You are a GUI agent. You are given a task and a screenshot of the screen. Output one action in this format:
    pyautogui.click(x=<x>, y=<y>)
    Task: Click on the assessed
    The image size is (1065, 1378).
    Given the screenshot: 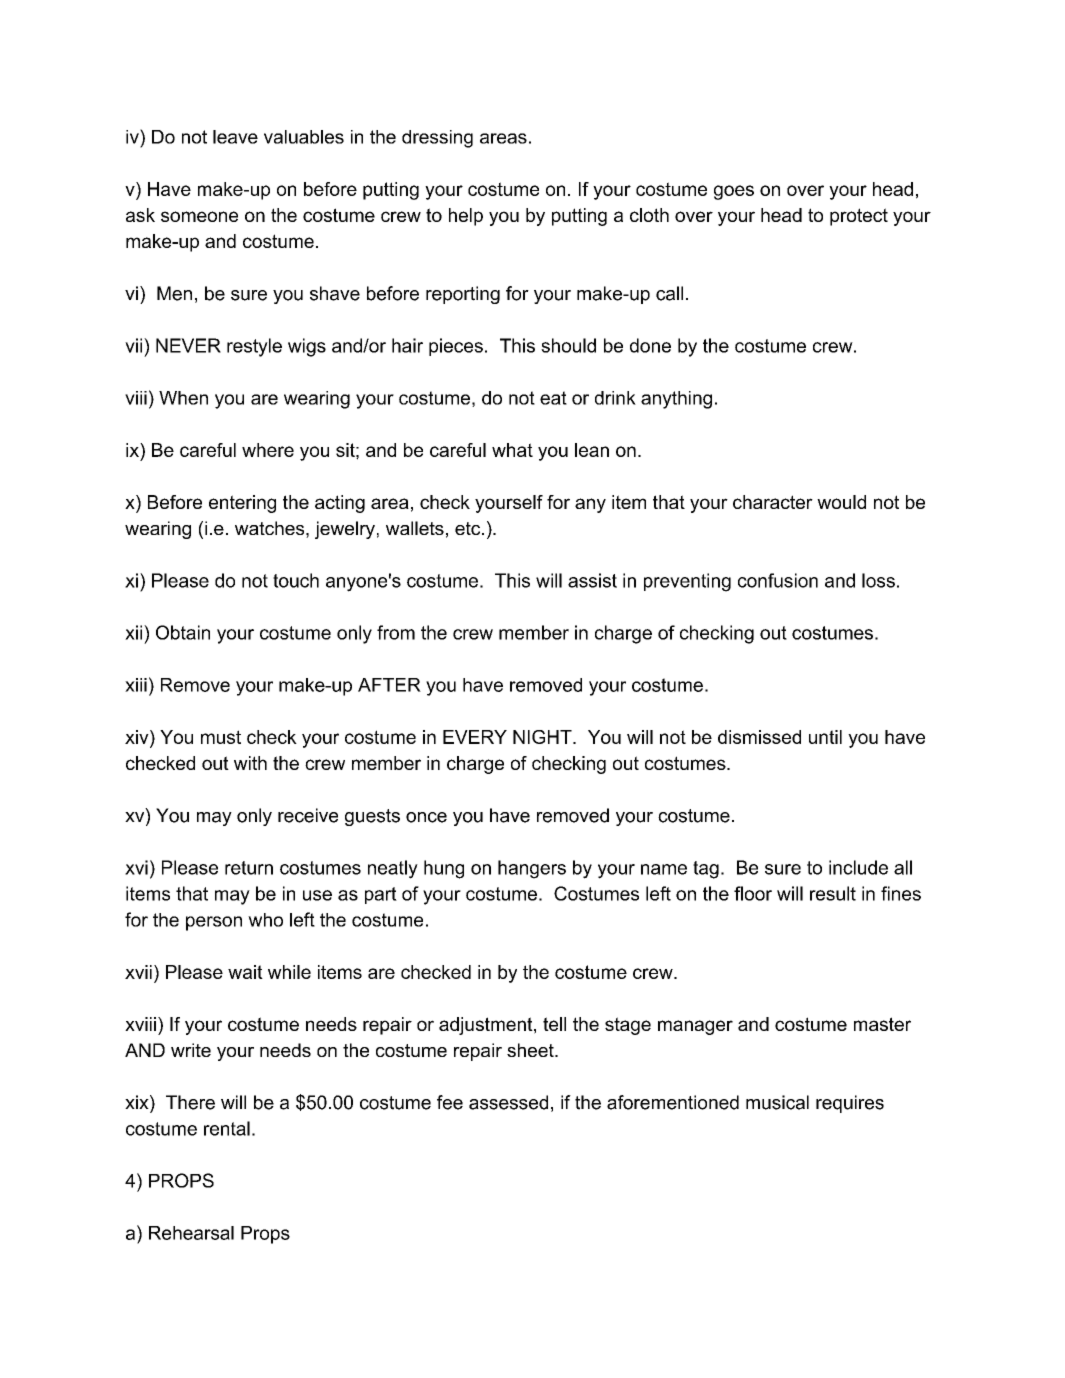 What is the action you would take?
    pyautogui.click(x=508, y=1102)
